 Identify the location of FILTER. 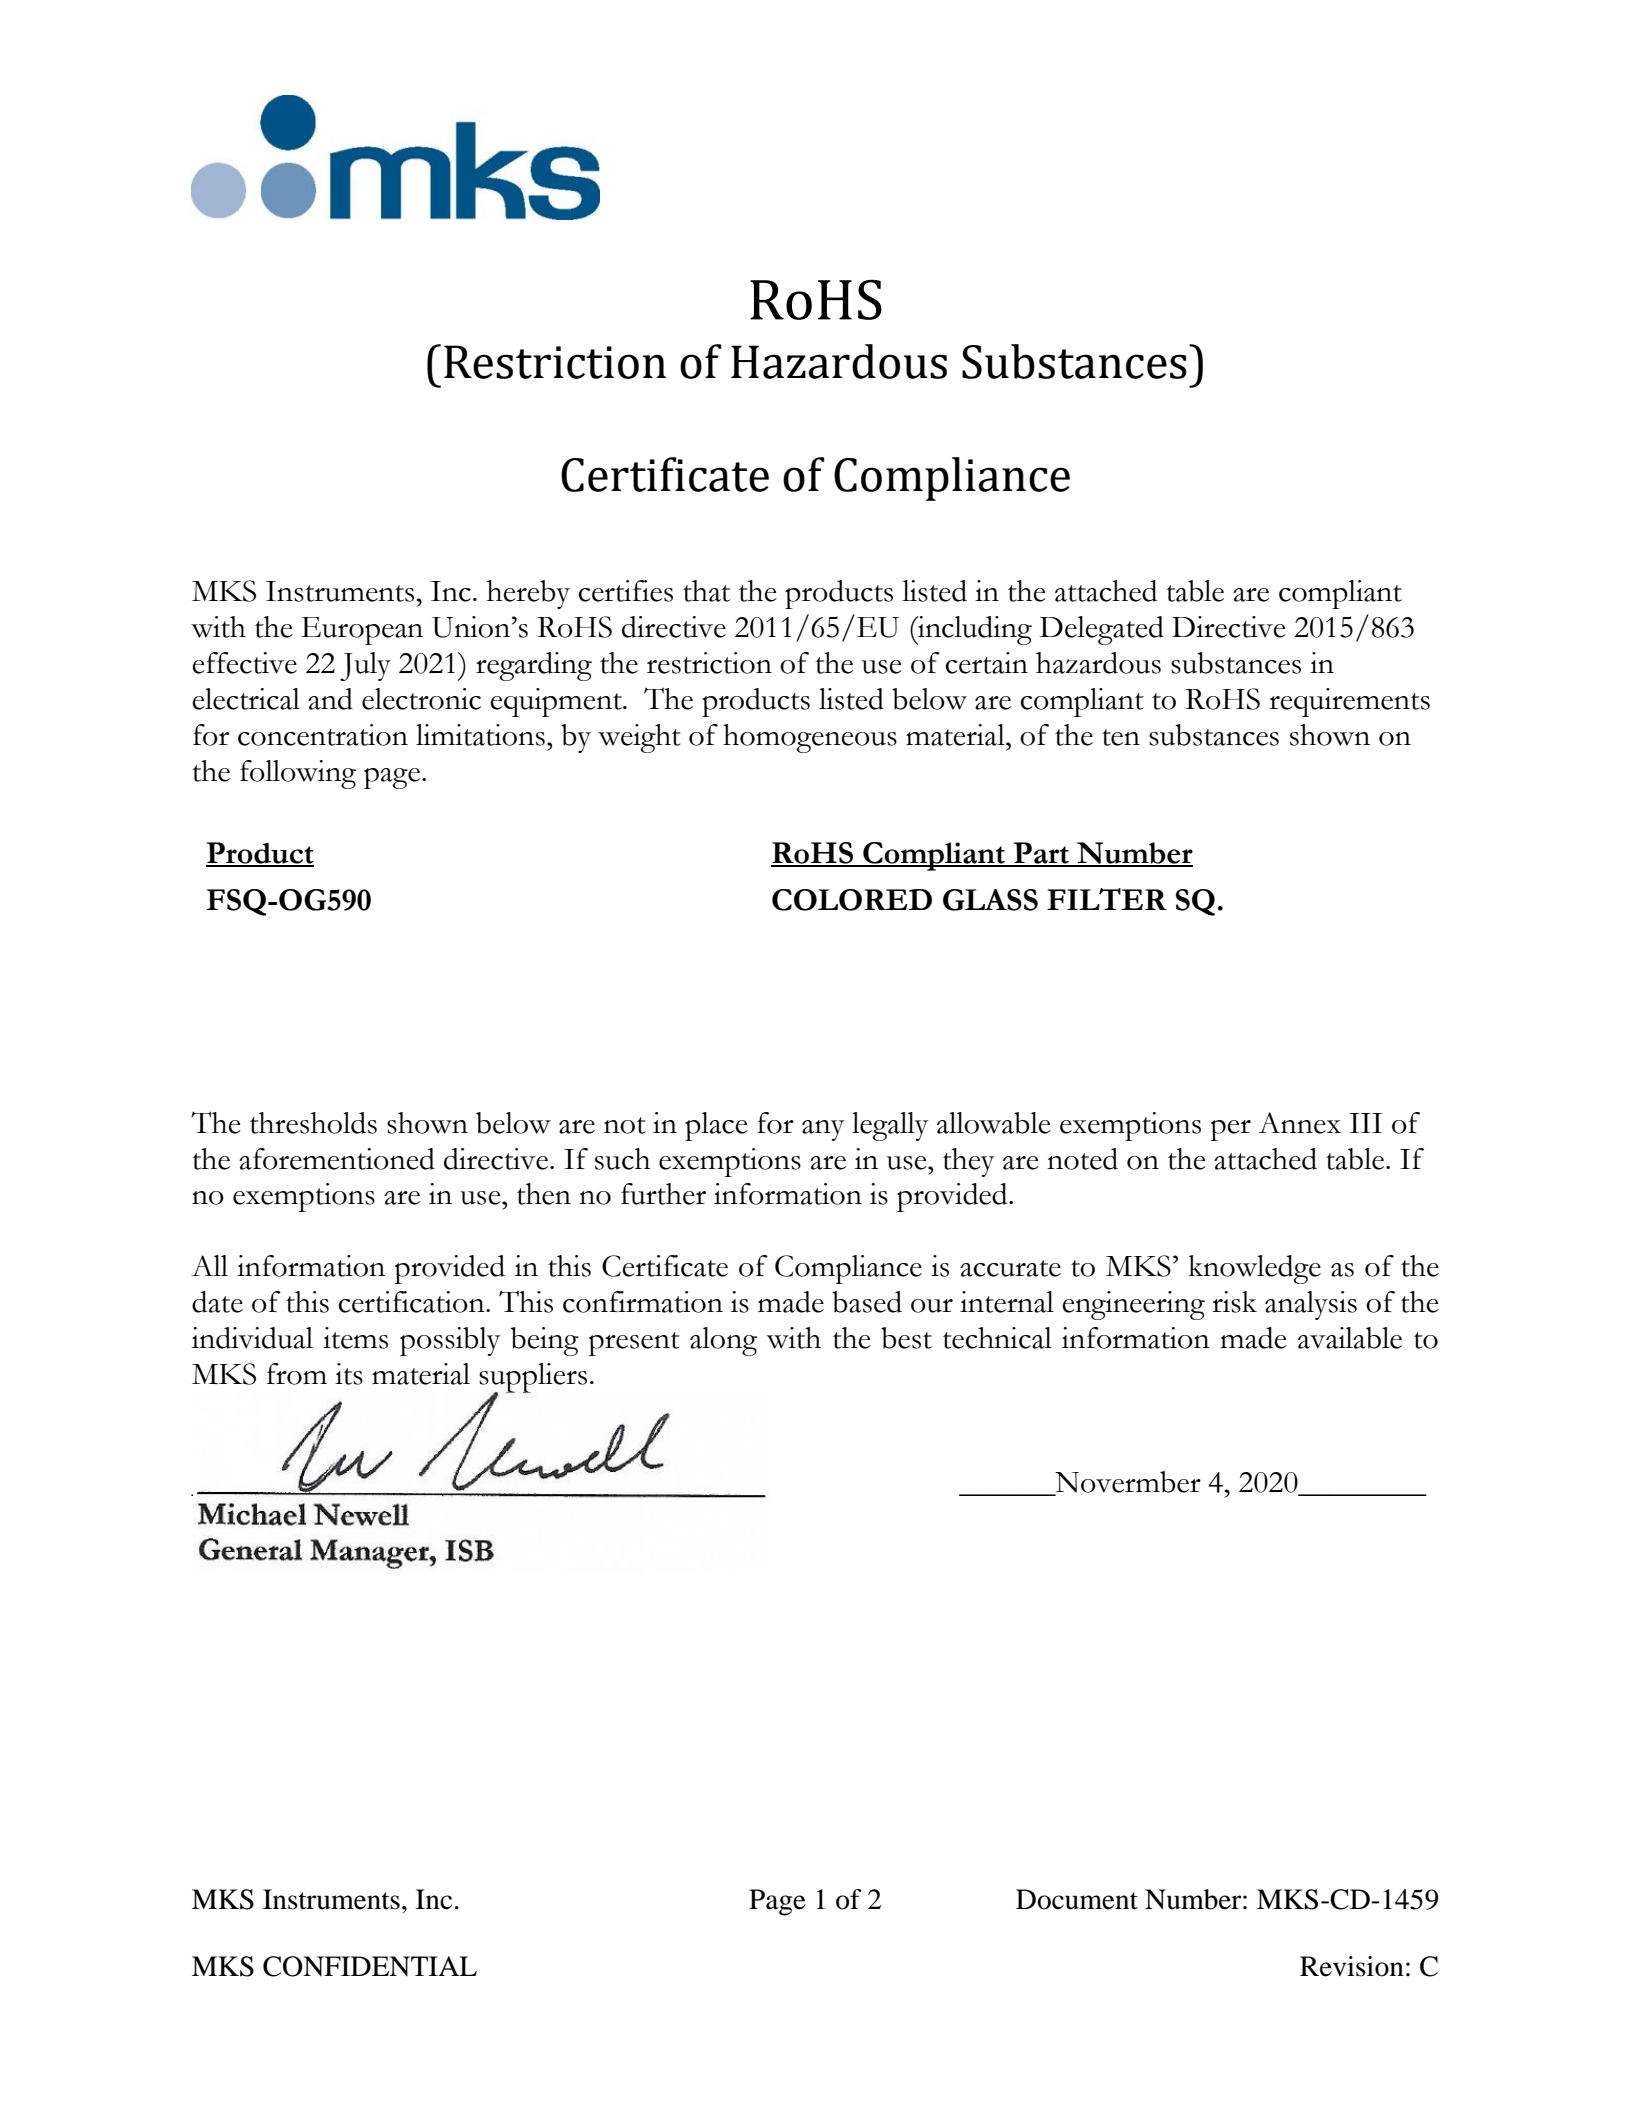
(1107, 899).
